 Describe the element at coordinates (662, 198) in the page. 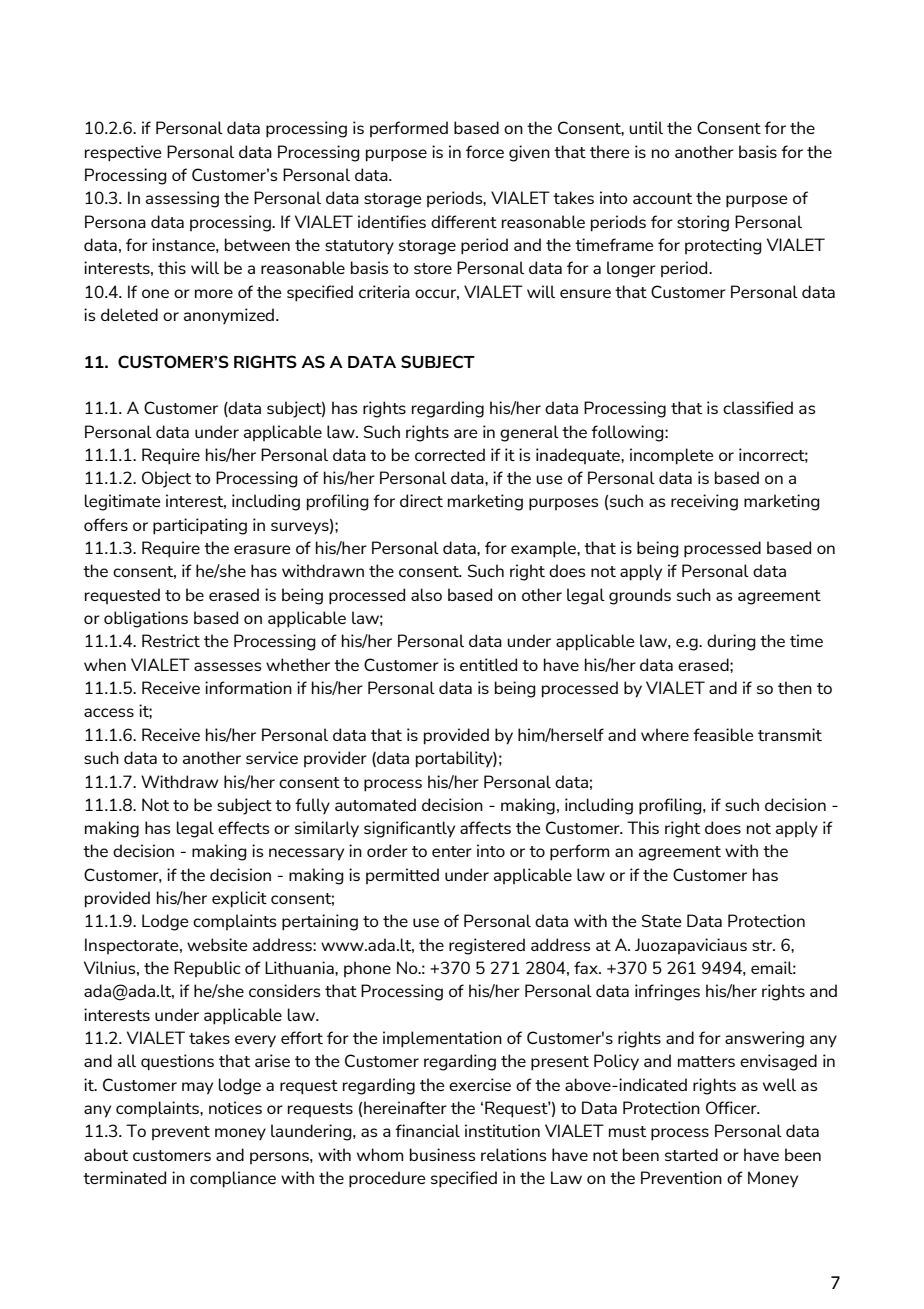

I see `account` at that location.
